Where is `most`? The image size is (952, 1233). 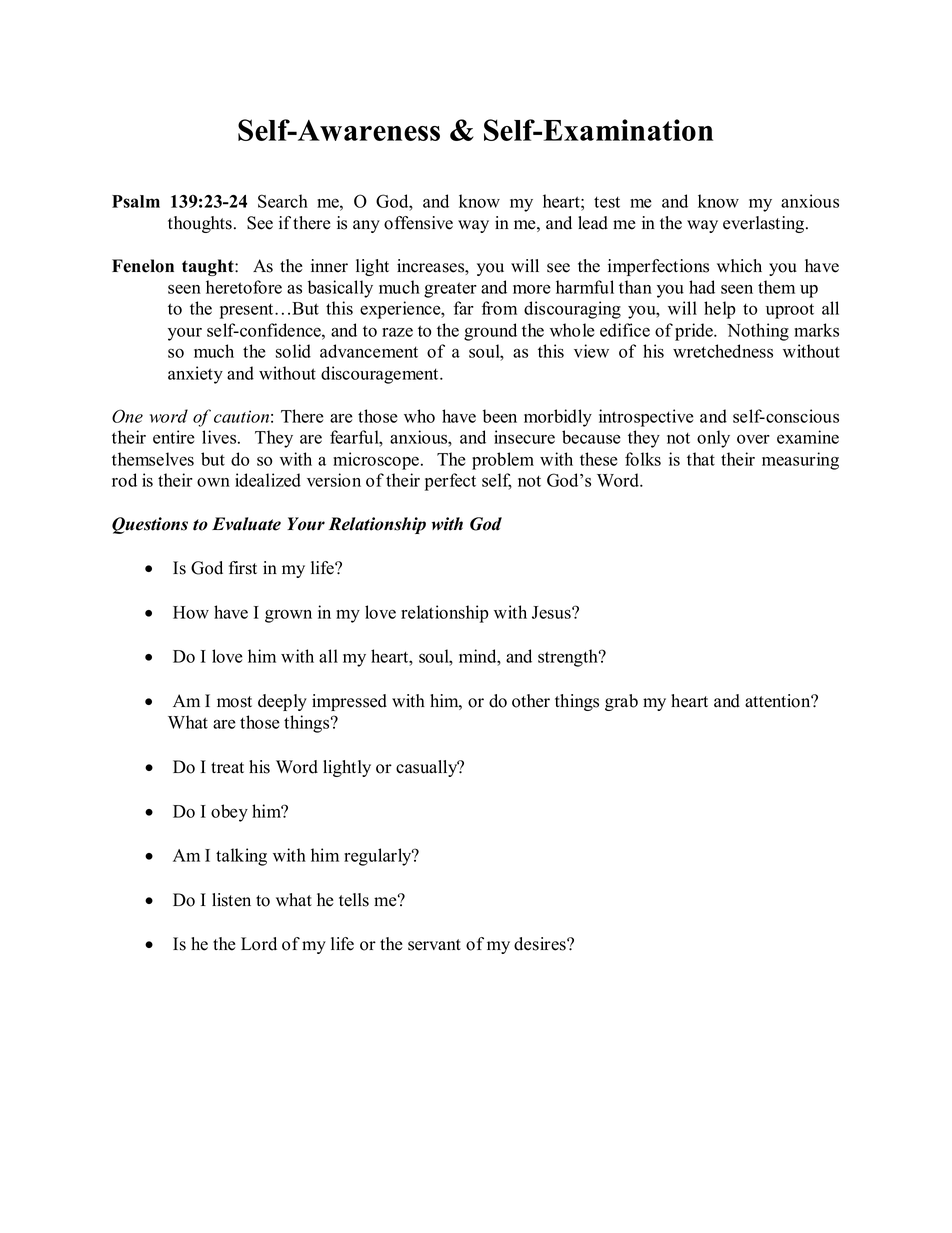 most is located at coordinates (234, 702).
